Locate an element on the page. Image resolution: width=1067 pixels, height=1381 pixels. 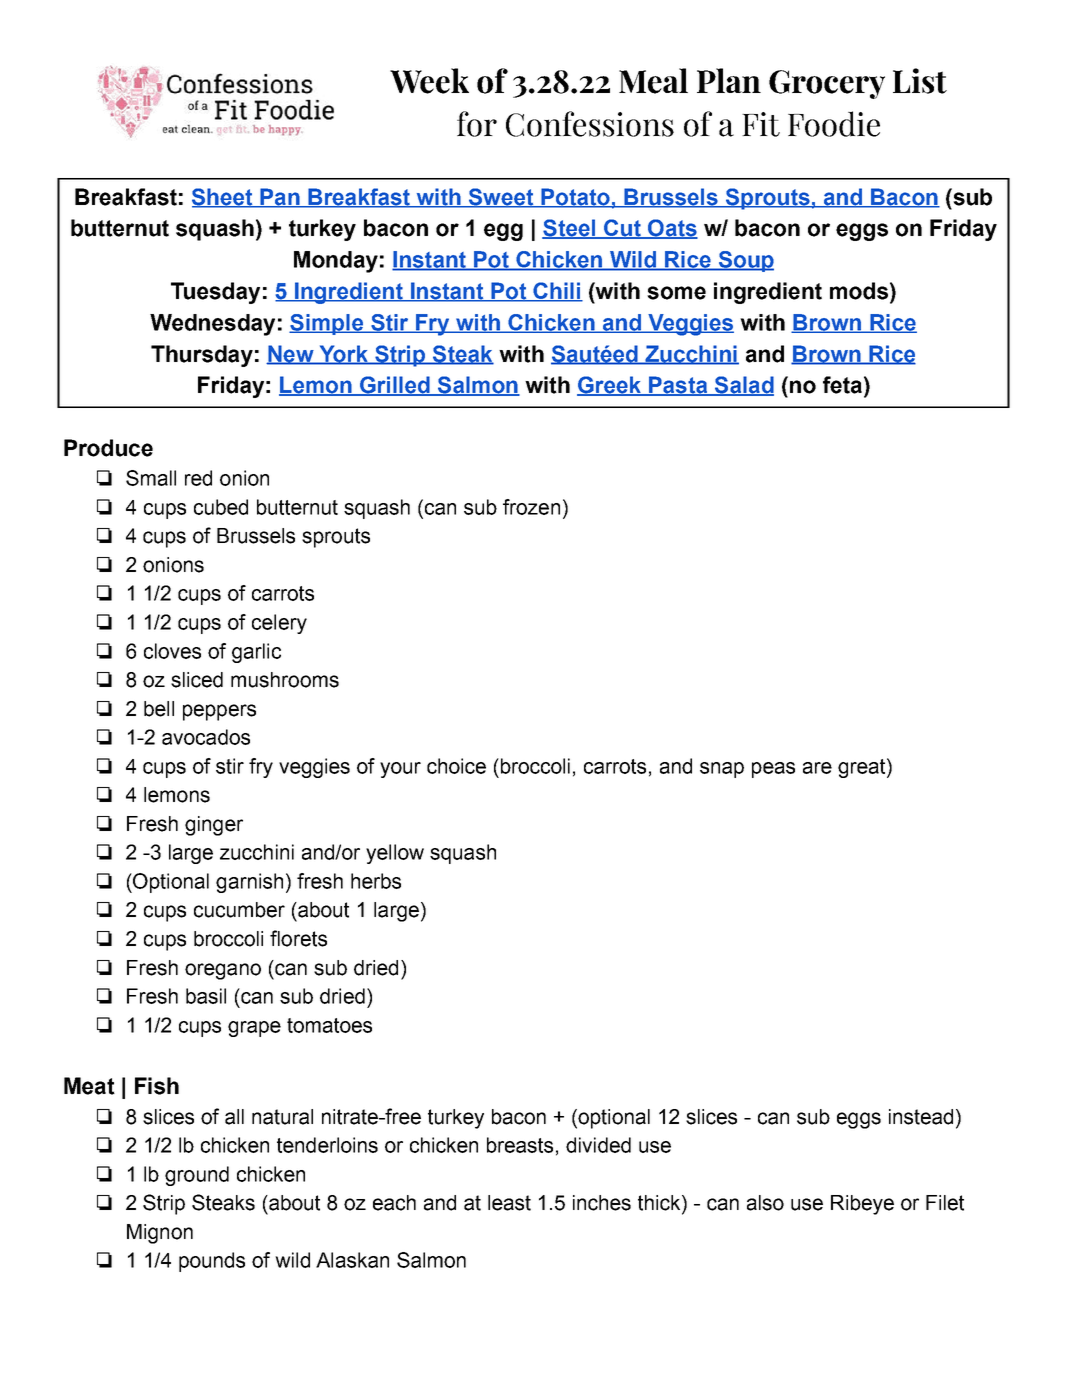
Mignon is located at coordinates (160, 1234).
